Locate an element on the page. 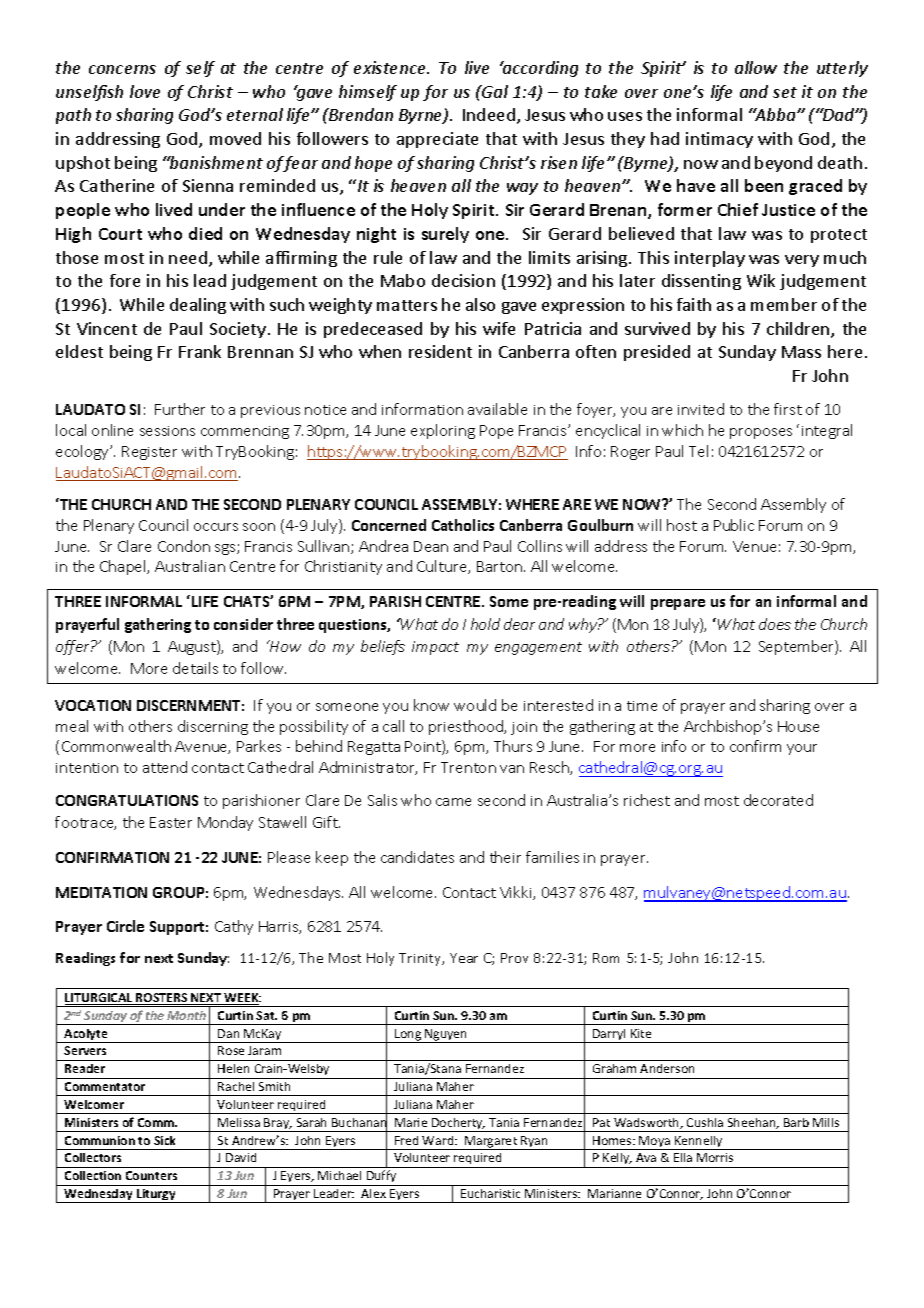 This image has height=1308, width=924. Indeed is located at coordinates (490, 116).
